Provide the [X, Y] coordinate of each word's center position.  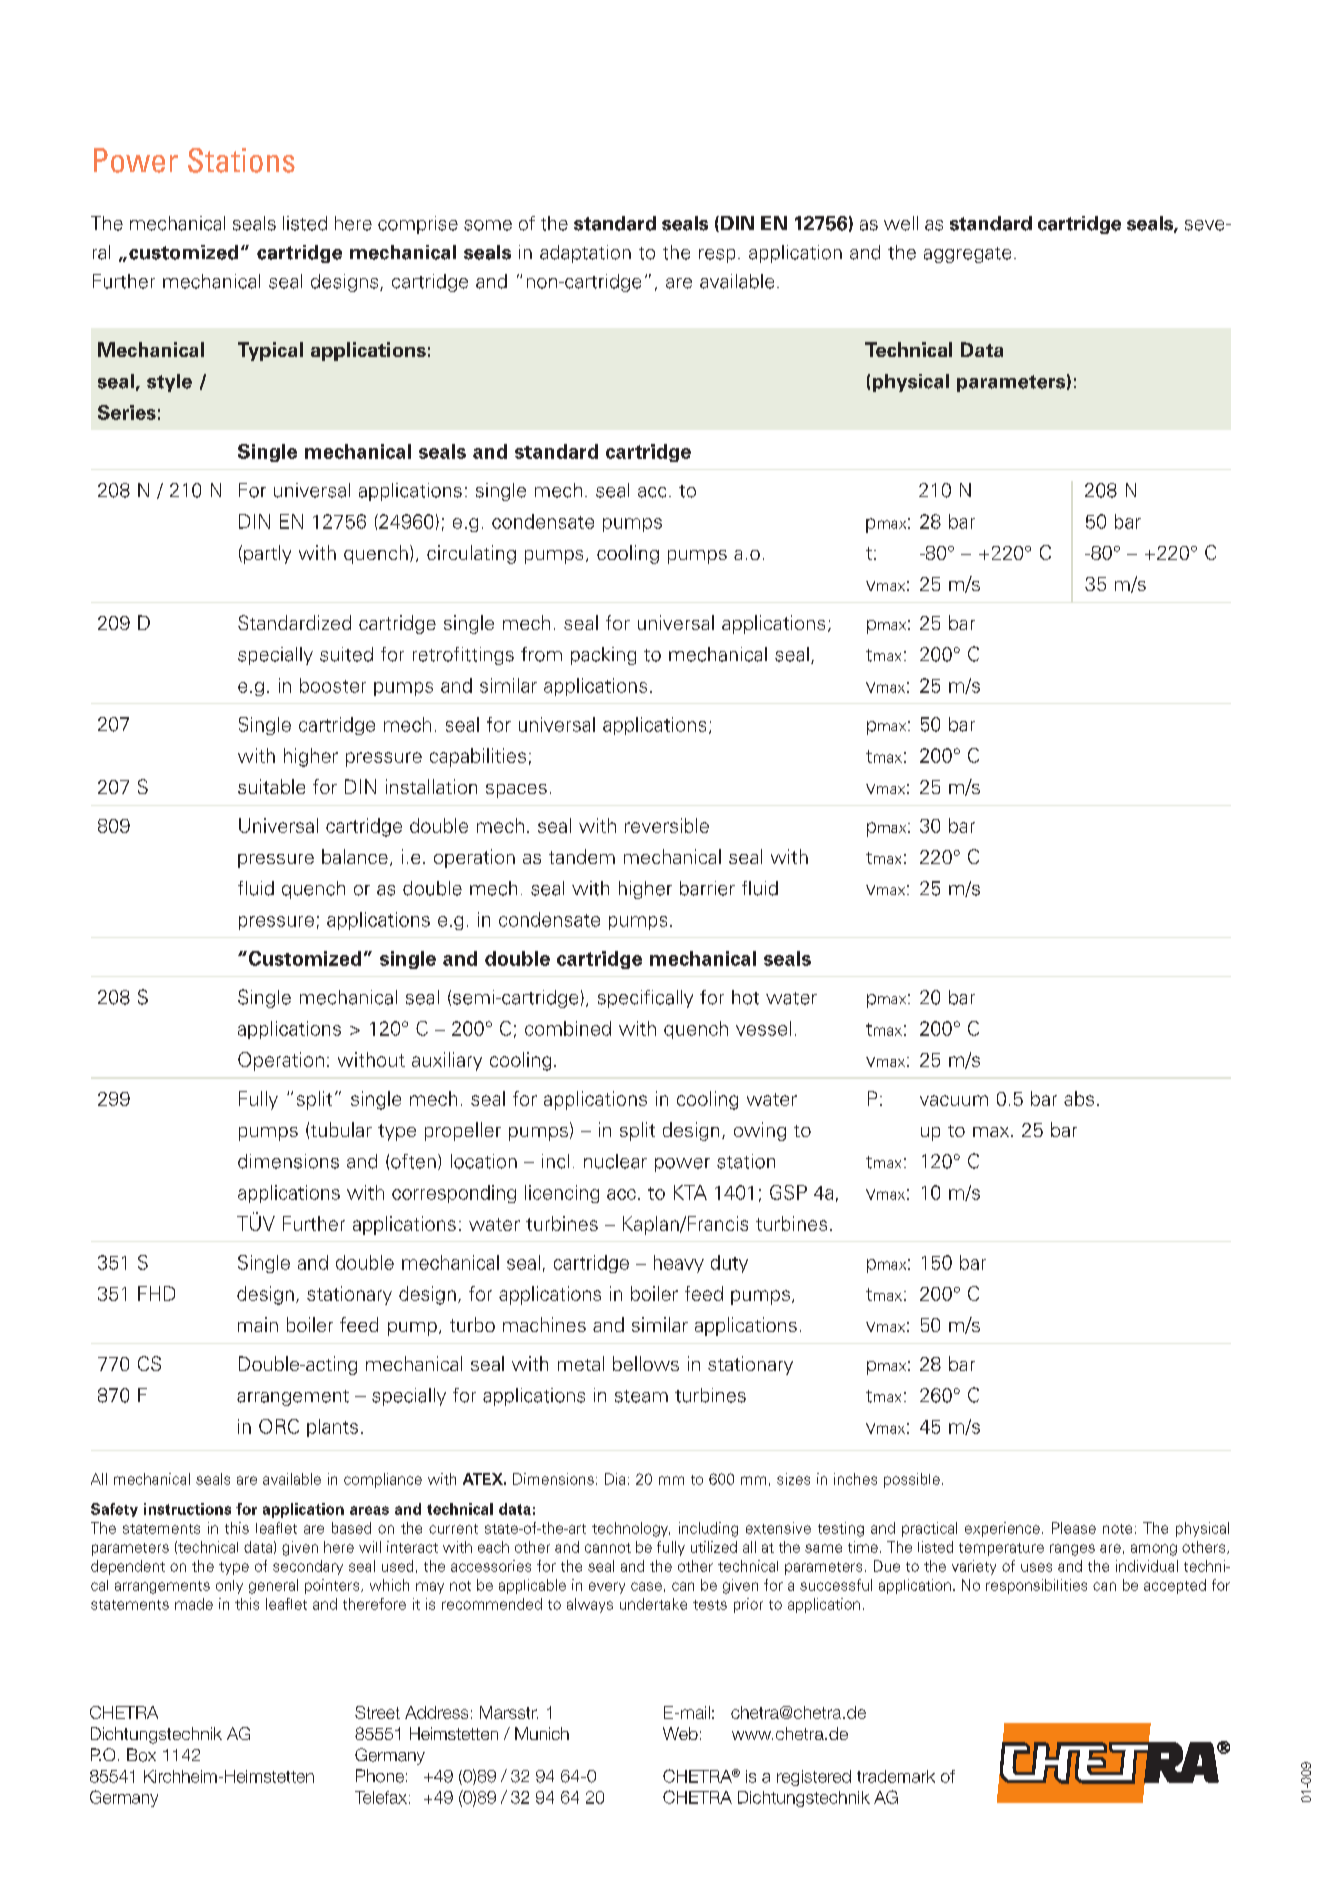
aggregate [967, 255]
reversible [667, 825]
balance [355, 856]
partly [267, 554]
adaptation [585, 254]
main [258, 1324]
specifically [645, 999]
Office [147, 1734]
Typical [270, 351]
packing [603, 656]
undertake [653, 1604]
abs [1079, 1098]
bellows [646, 1363]
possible [912, 1480]
